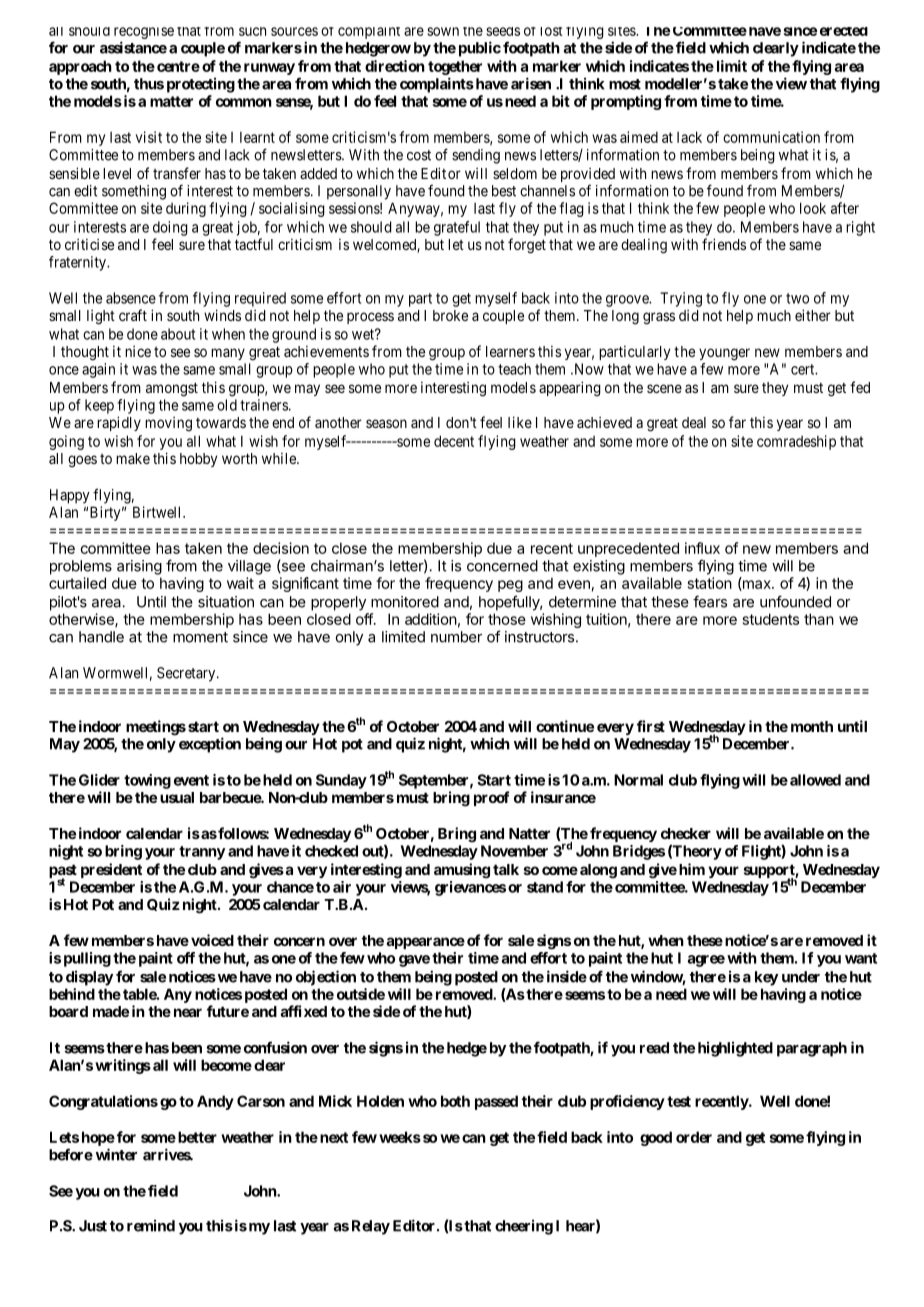  I want to click on centre, so click(178, 66).
